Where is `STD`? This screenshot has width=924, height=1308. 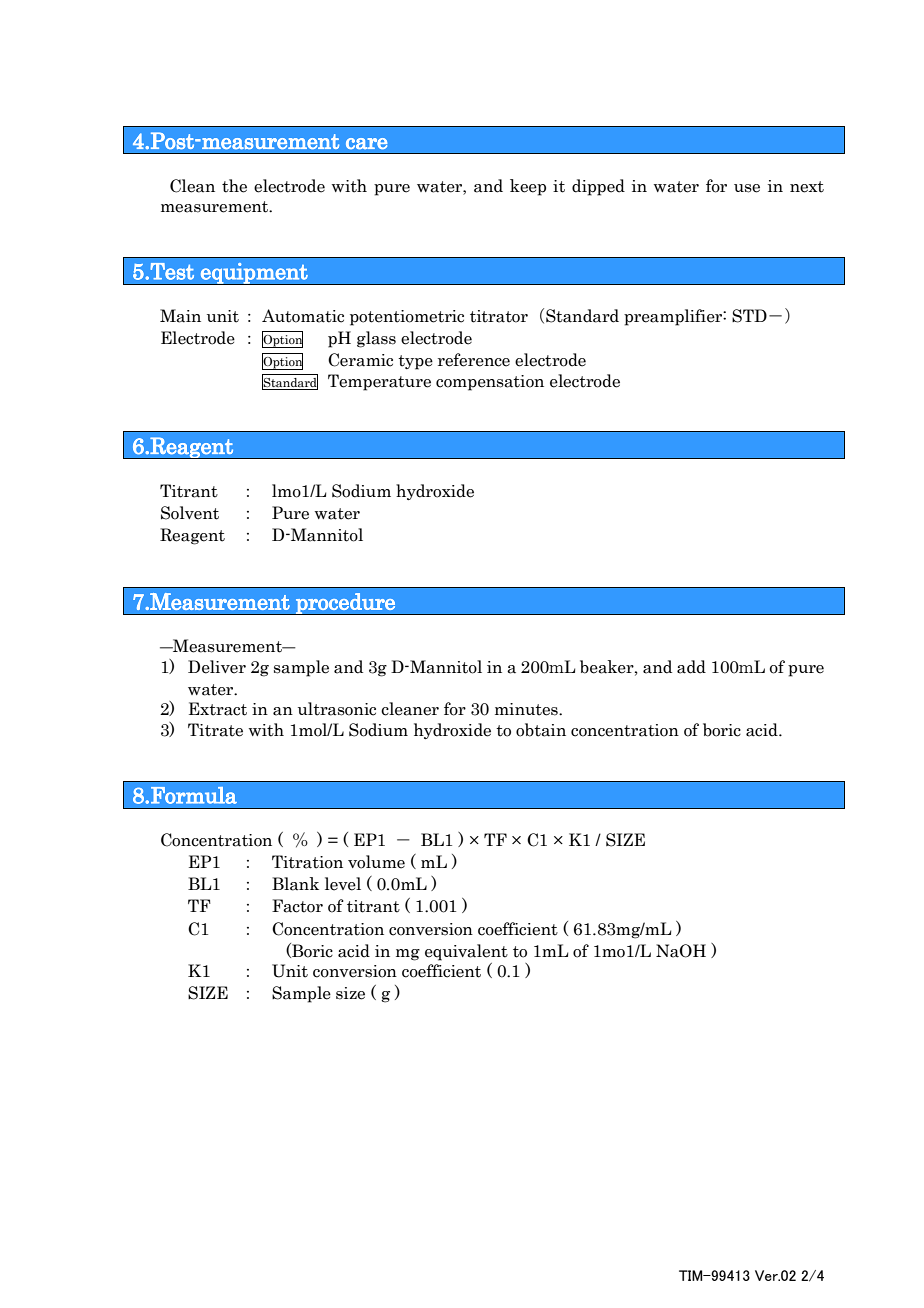
STD is located at coordinates (749, 316).
